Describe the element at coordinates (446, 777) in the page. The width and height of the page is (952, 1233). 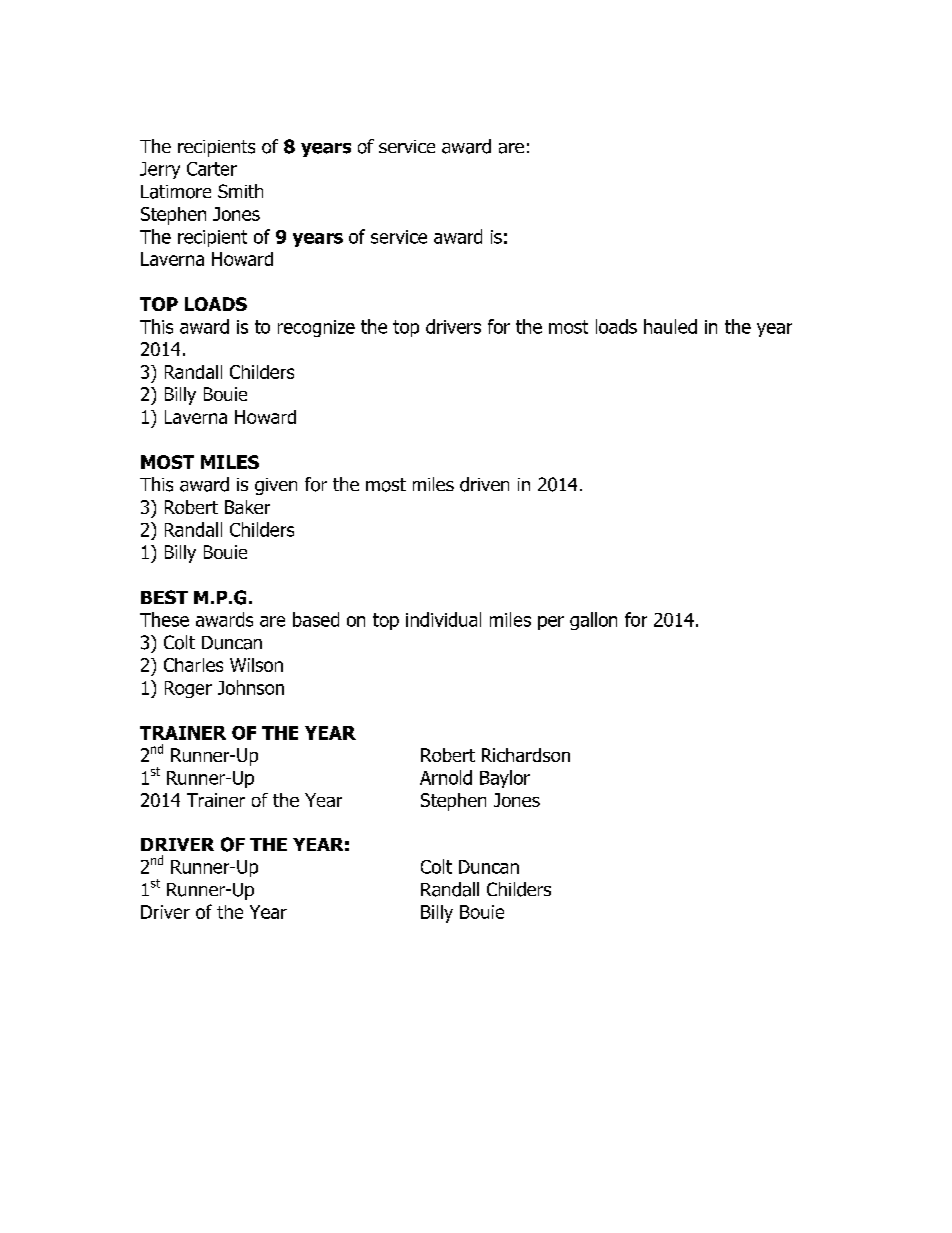
I see `Arnold` at that location.
